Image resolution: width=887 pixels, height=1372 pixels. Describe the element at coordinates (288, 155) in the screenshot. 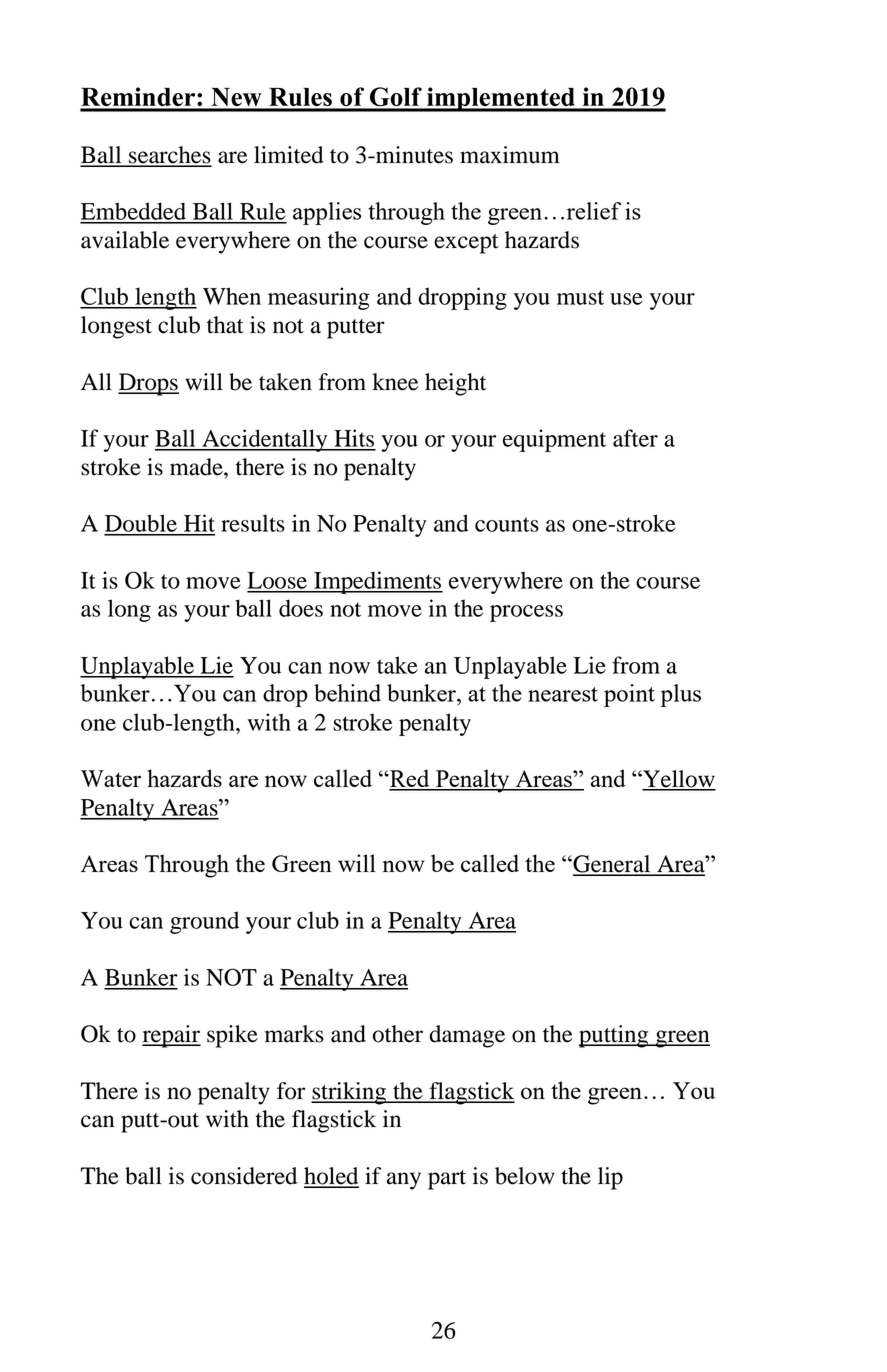

I see `limited` at that location.
